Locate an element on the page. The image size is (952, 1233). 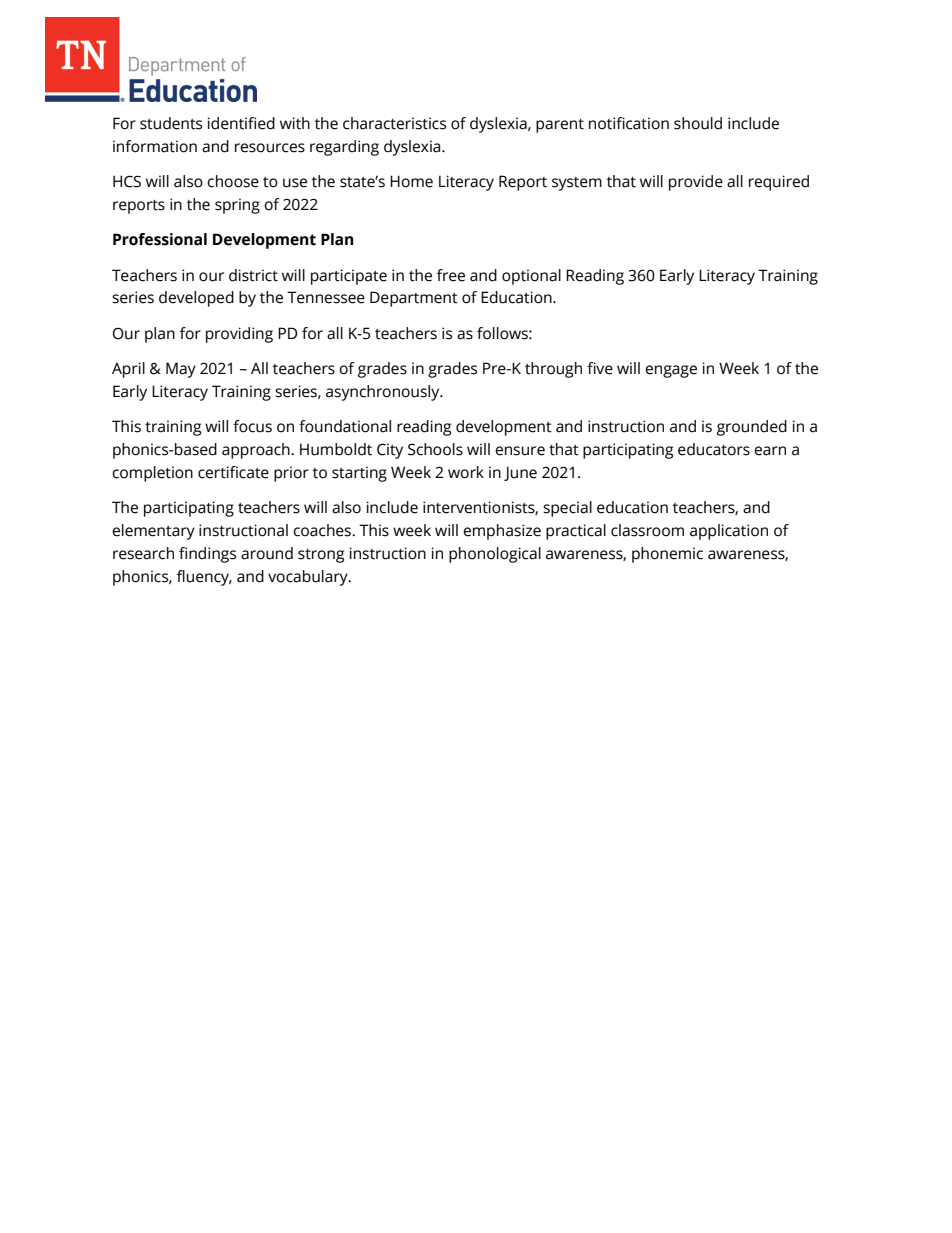
findings is located at coordinates (207, 555).
